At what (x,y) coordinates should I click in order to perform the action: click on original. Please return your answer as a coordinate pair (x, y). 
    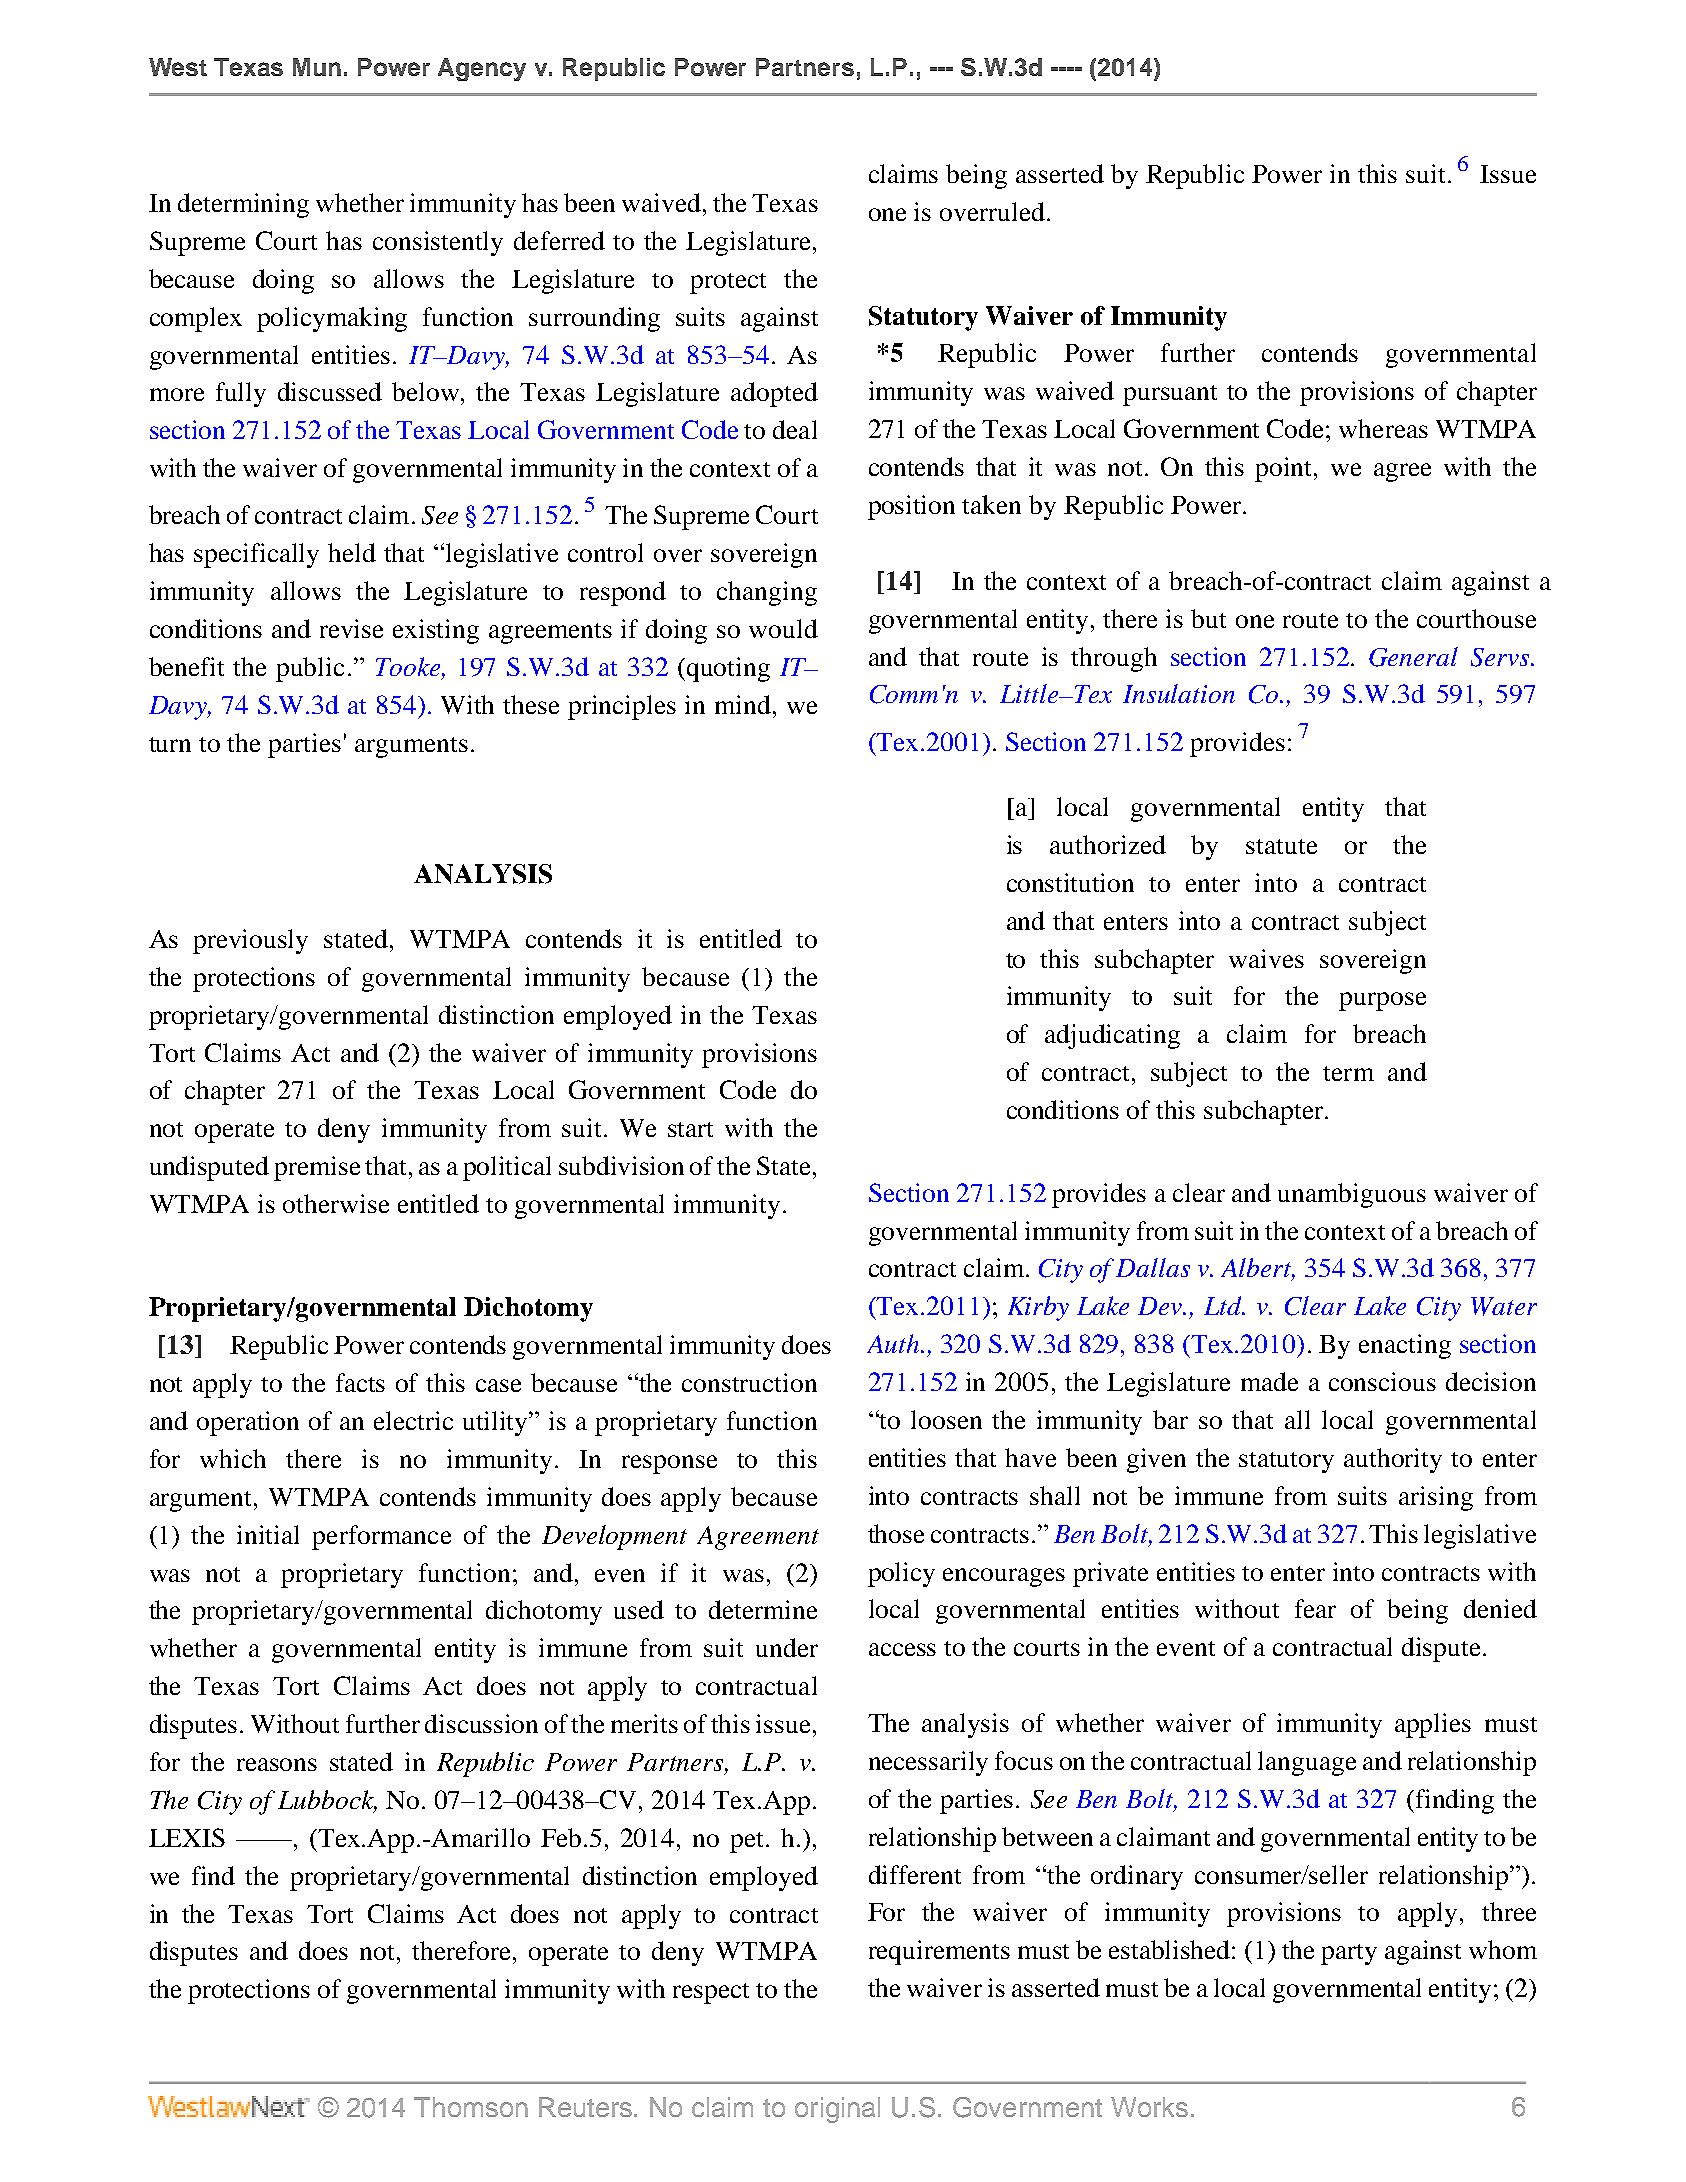
    Looking at the image, I should click on (837, 2110).
